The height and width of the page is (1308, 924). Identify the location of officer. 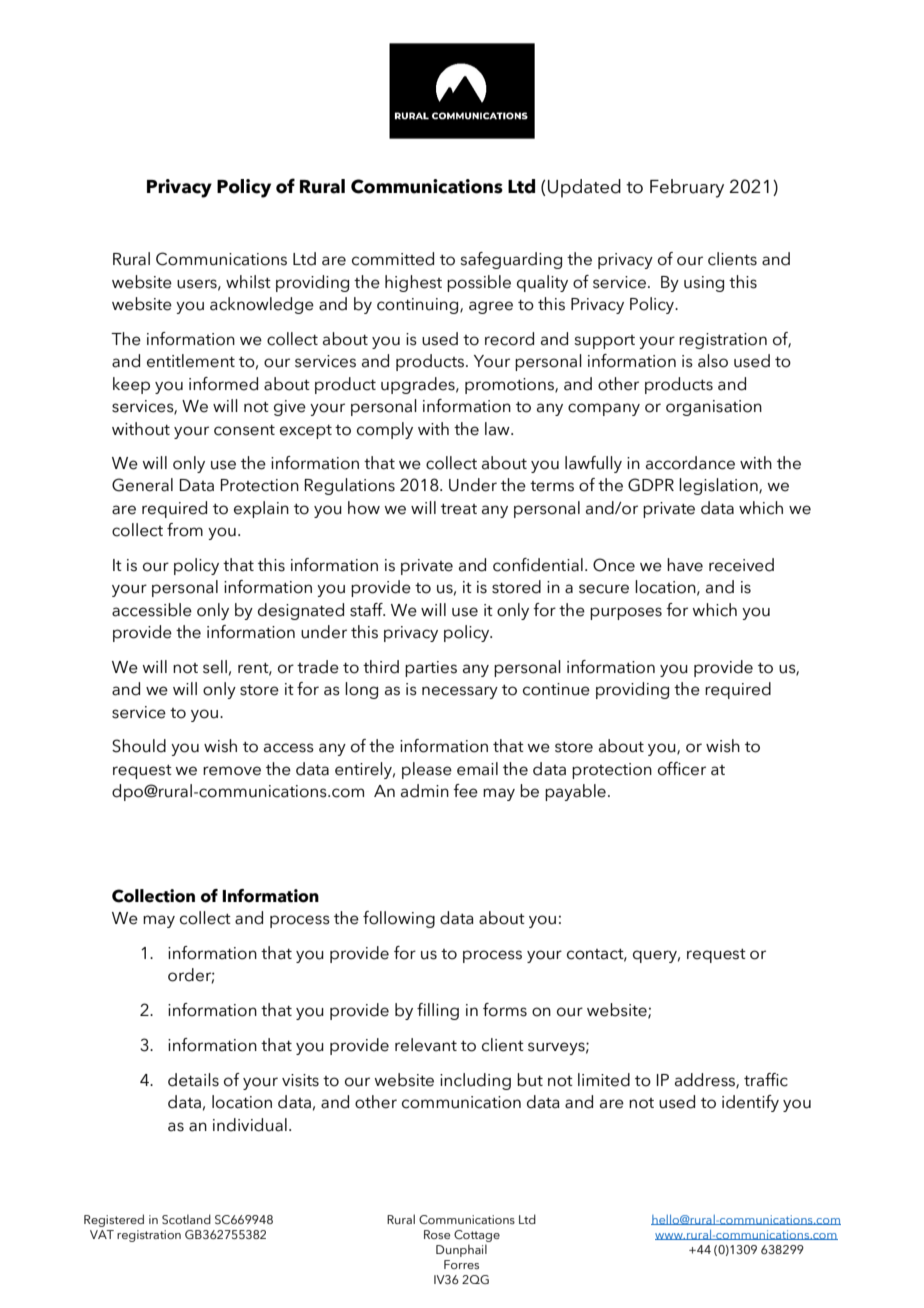
(682, 769).
